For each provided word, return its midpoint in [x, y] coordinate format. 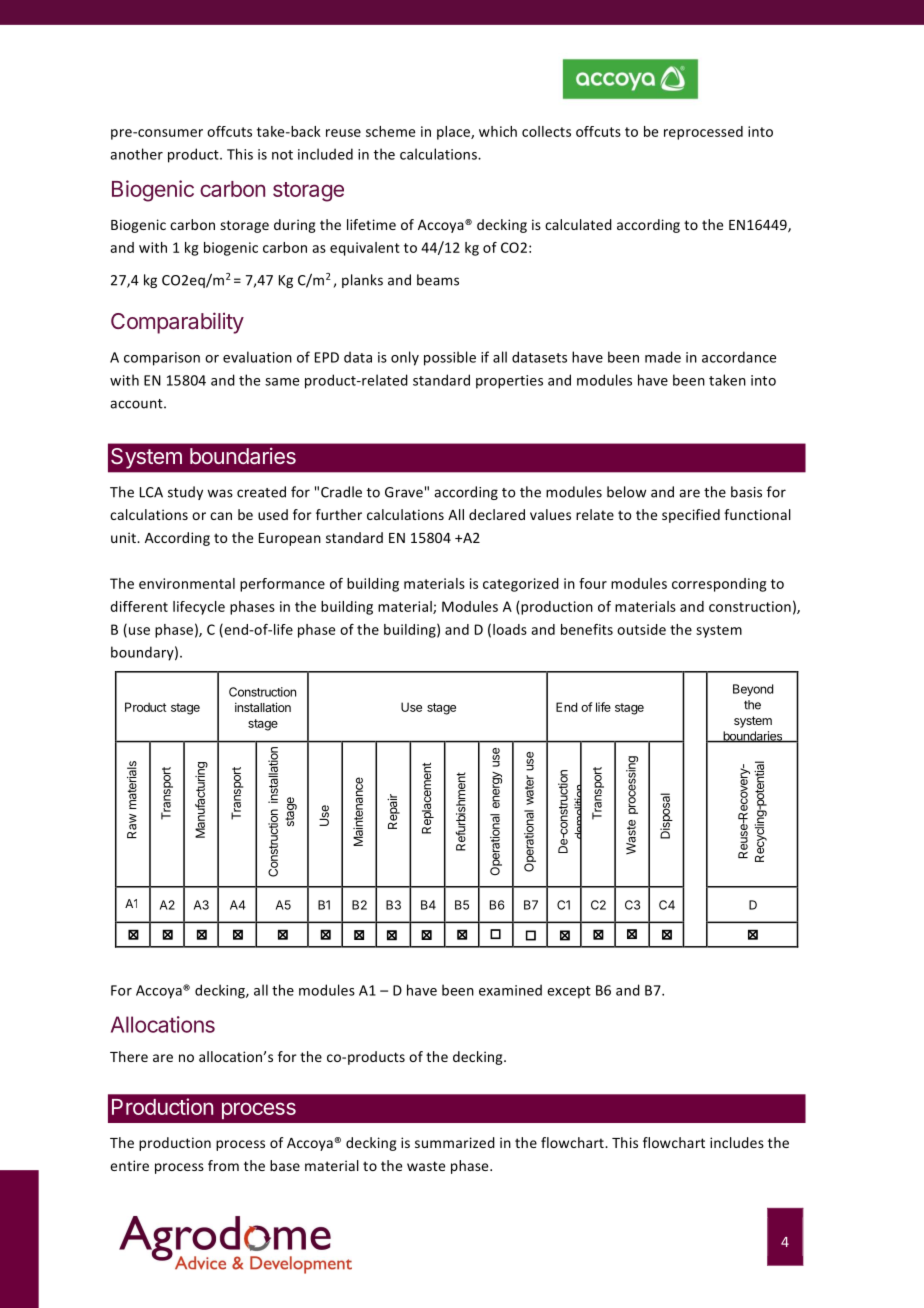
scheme [390, 131]
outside [641, 629]
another [136, 154]
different [139, 606]
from [223, 1165]
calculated [578, 224]
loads [510, 629]
